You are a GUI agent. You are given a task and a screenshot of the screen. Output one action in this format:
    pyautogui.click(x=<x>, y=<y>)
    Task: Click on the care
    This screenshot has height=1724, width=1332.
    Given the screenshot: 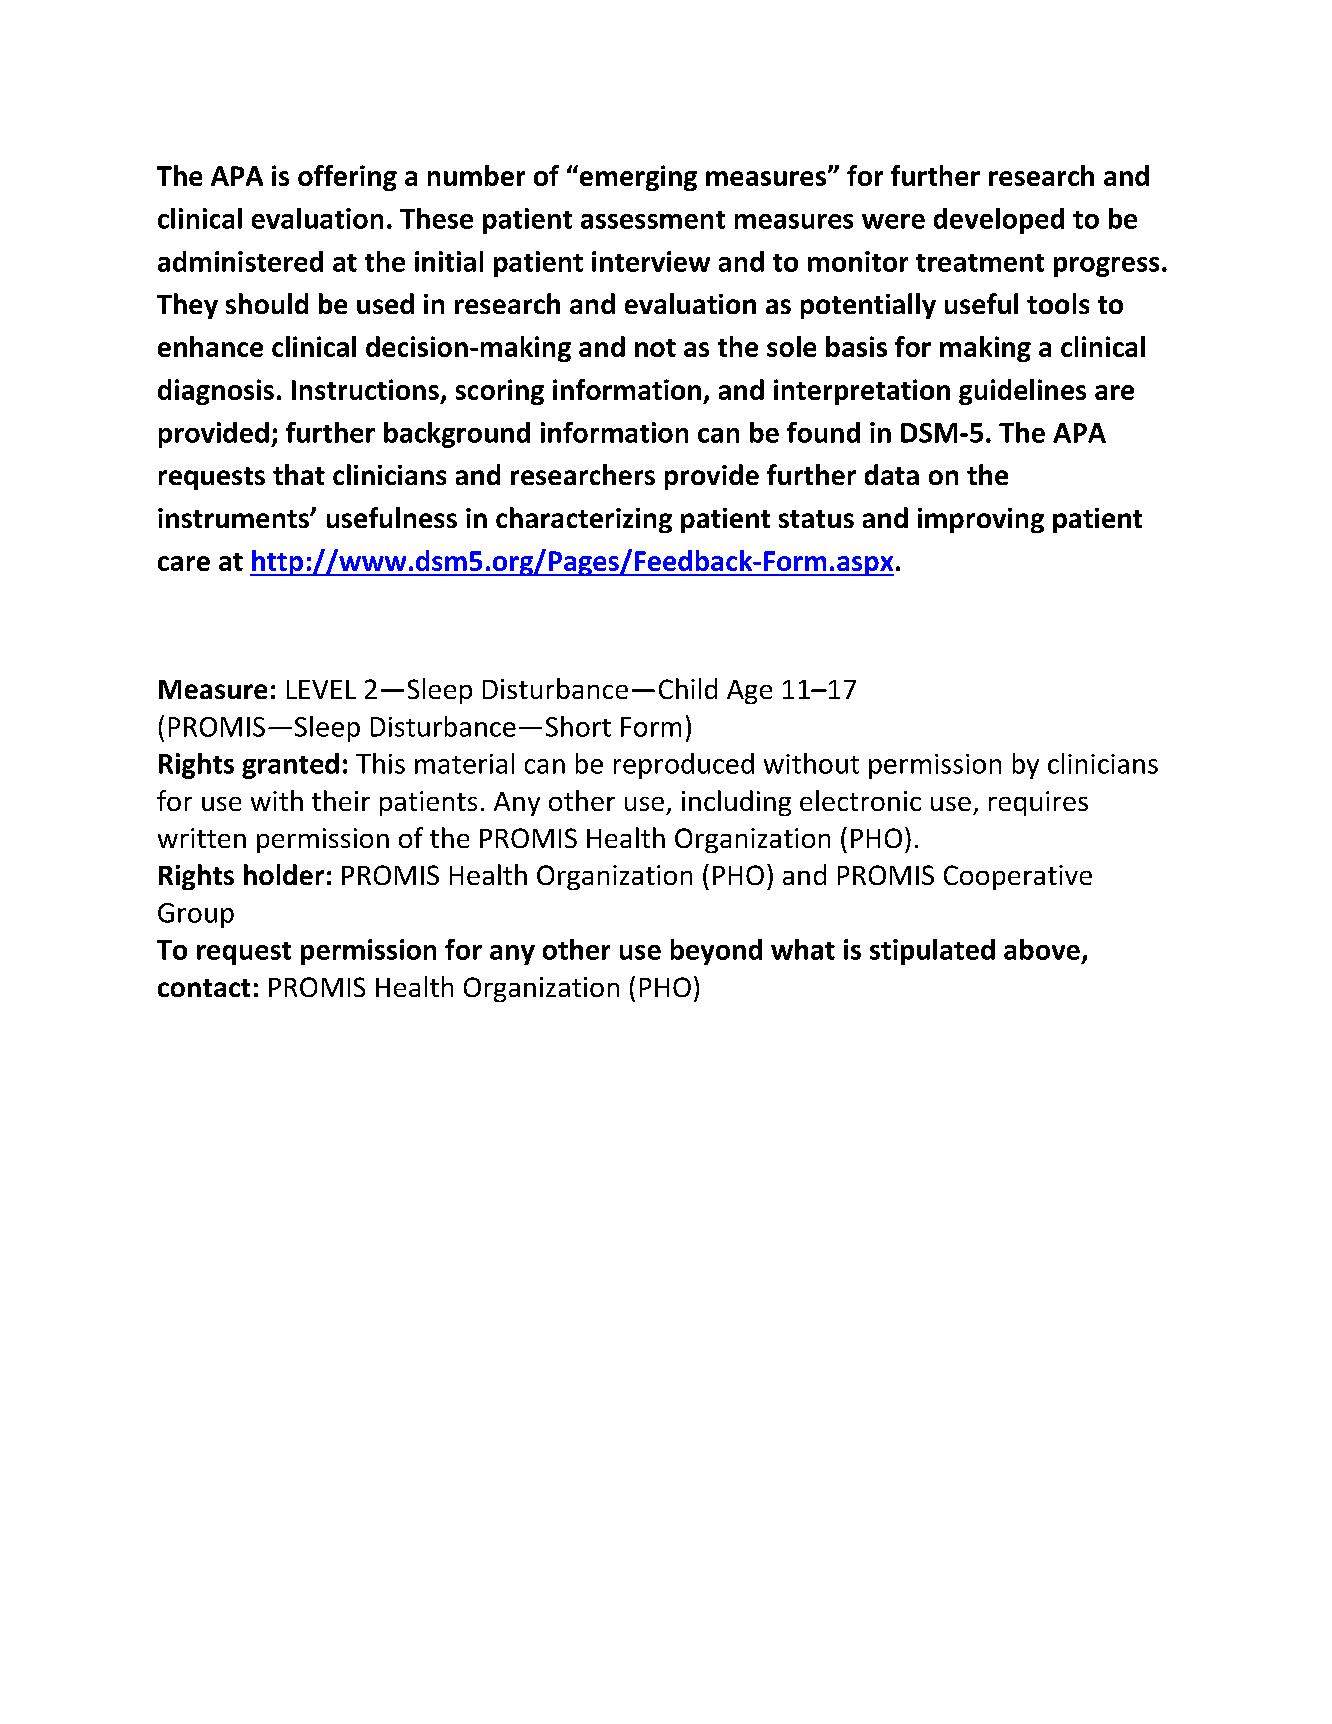 What is the action you would take?
    pyautogui.click(x=184, y=563)
